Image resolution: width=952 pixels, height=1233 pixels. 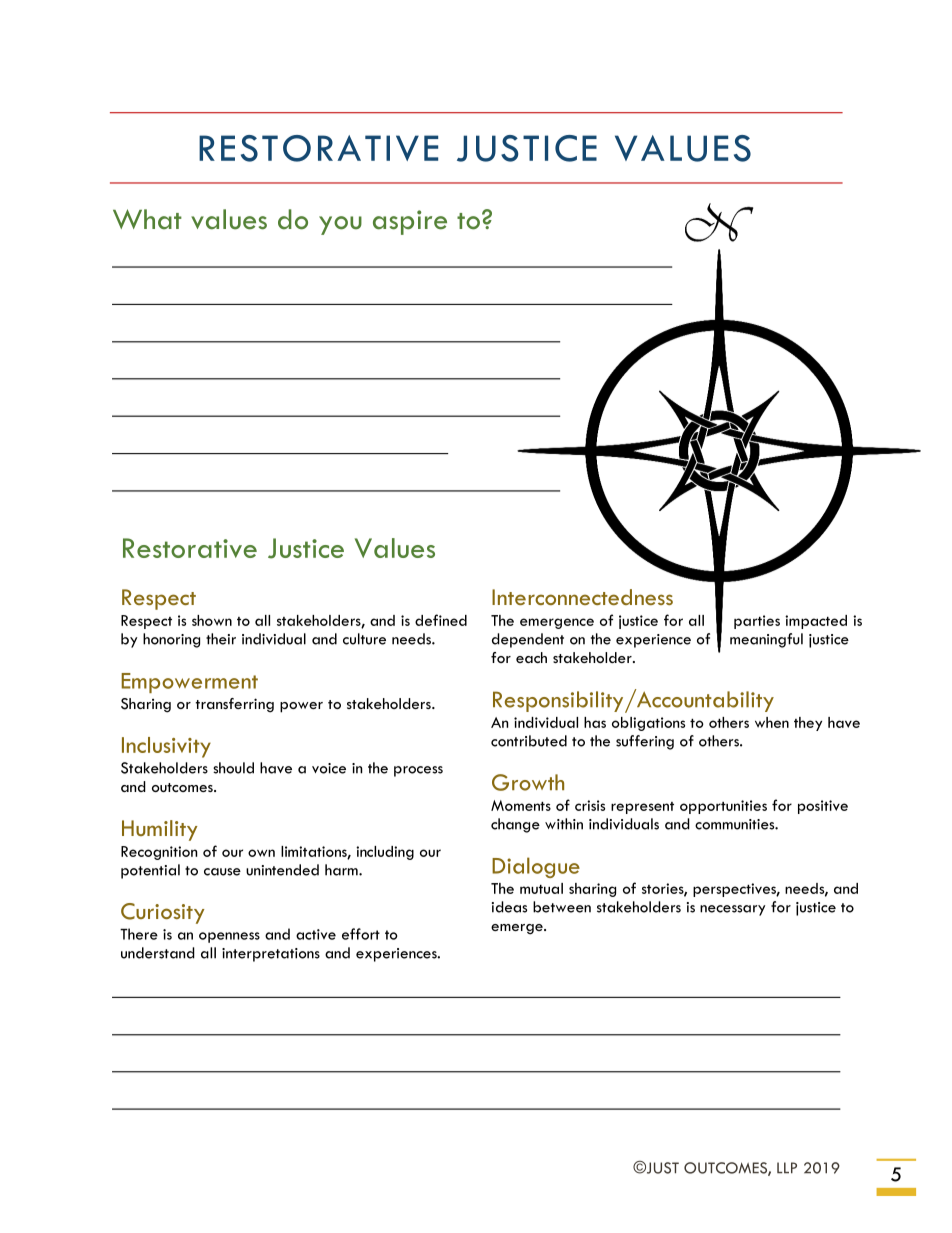 What do you see at coordinates (212, 620) in the document?
I see `shown` at bounding box center [212, 620].
